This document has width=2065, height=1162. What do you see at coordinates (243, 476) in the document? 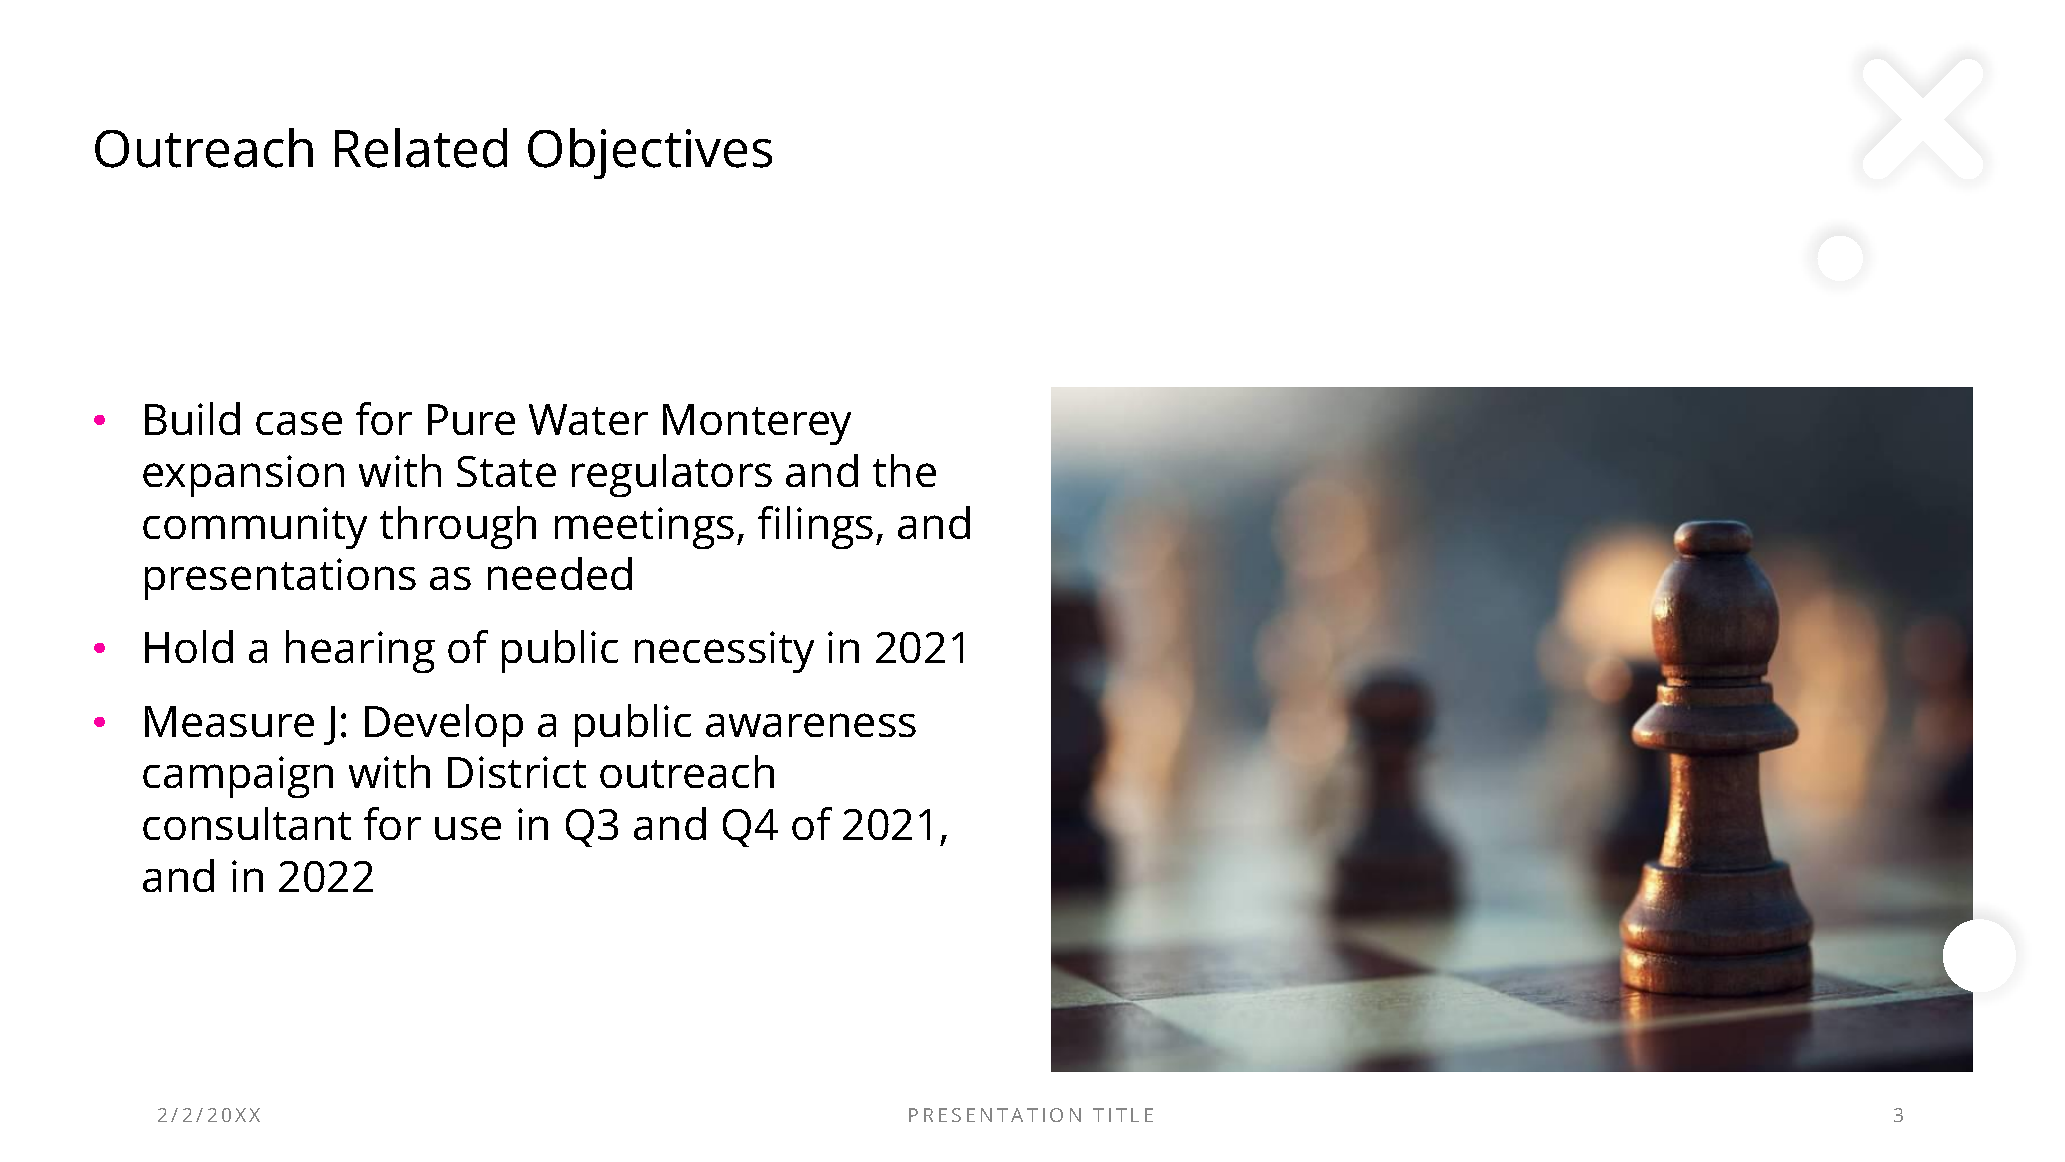
I see `expansion` at bounding box center [243, 476].
